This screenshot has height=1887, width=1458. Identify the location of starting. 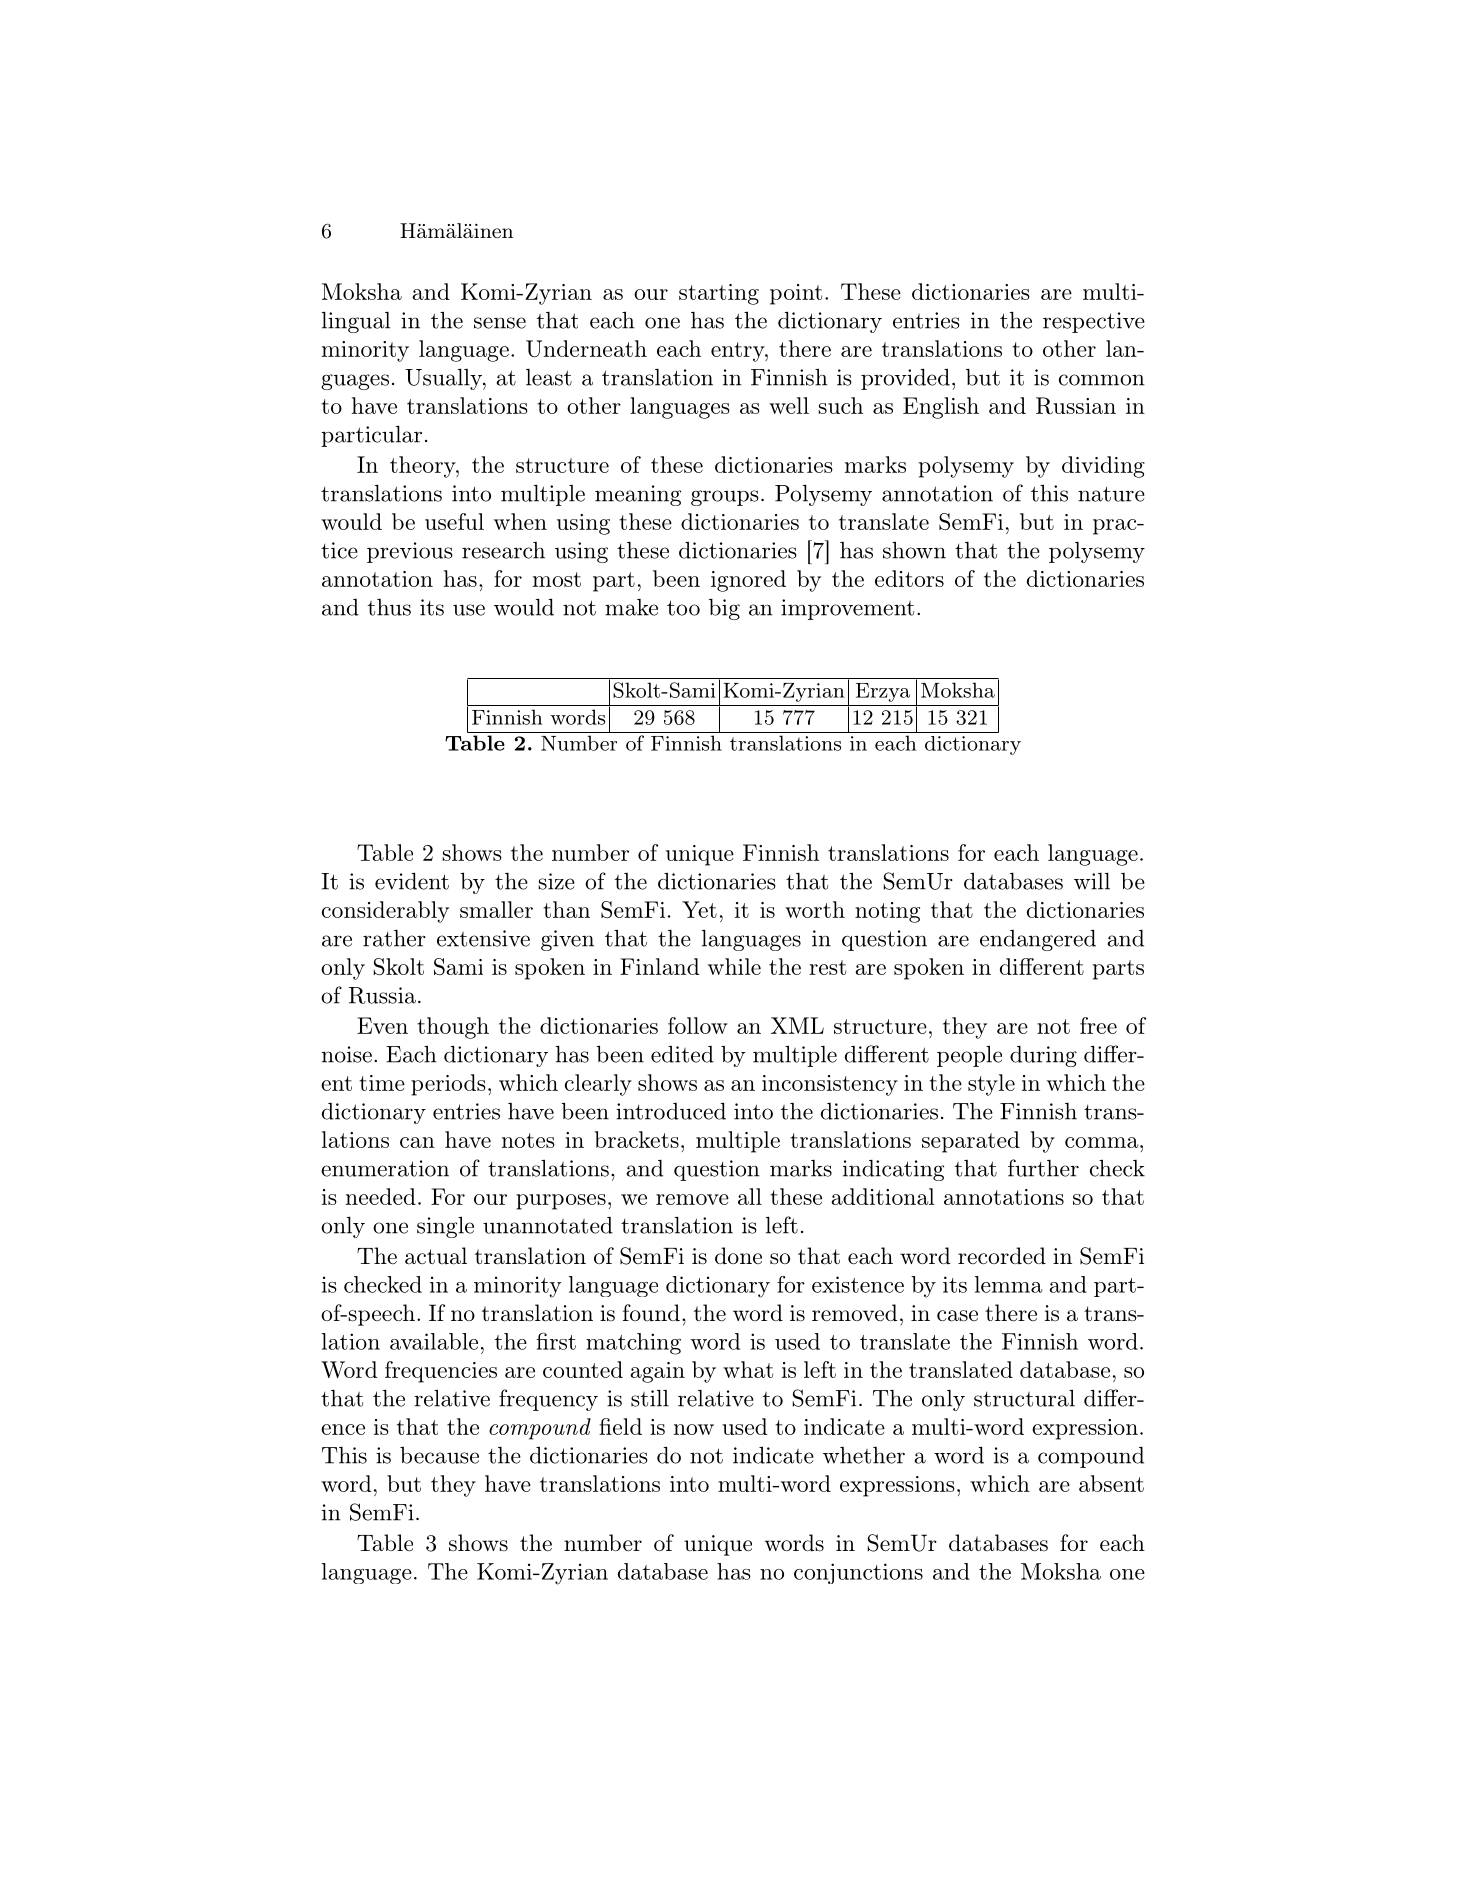
(719, 294).
